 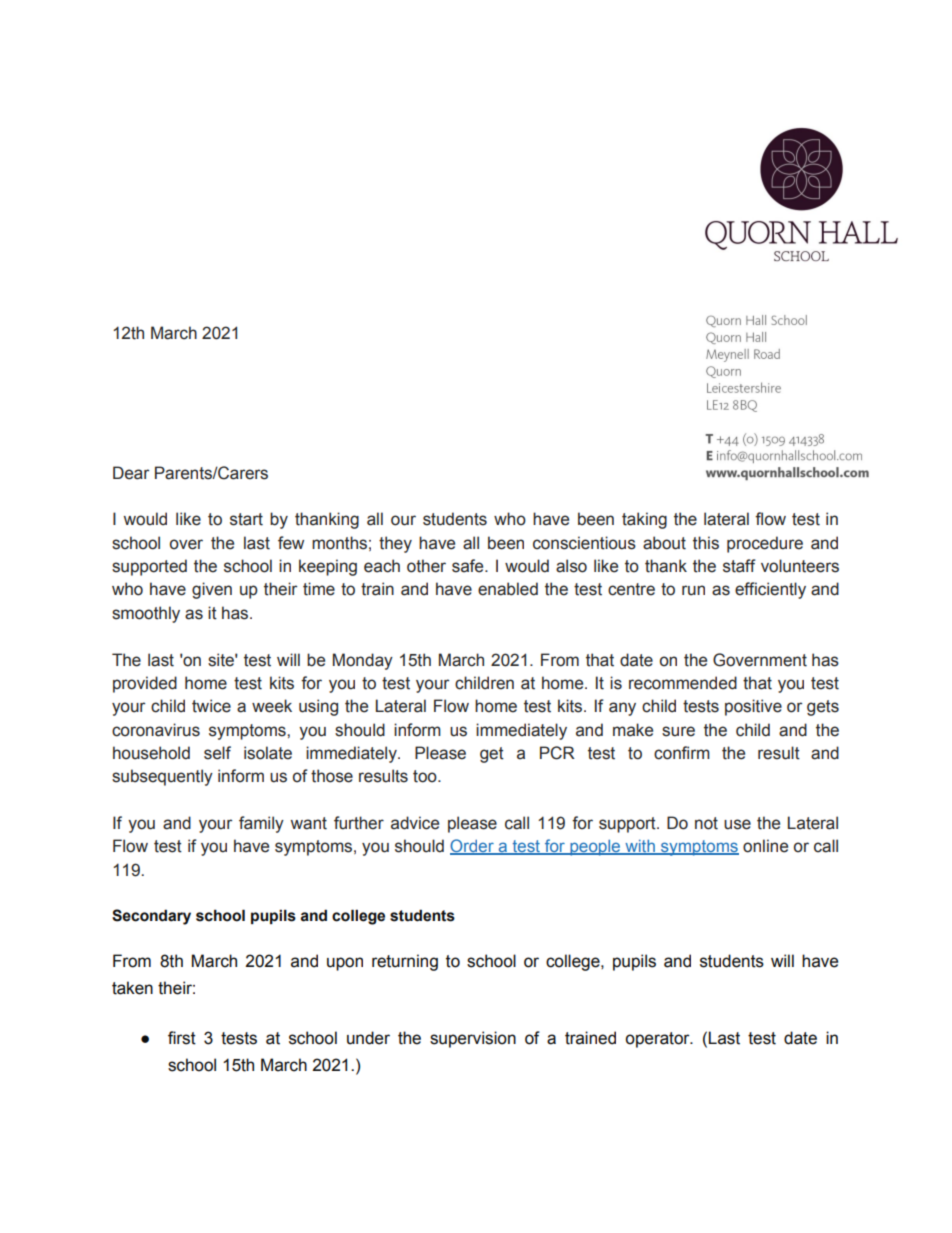 I want to click on supervision, so click(x=473, y=1039).
